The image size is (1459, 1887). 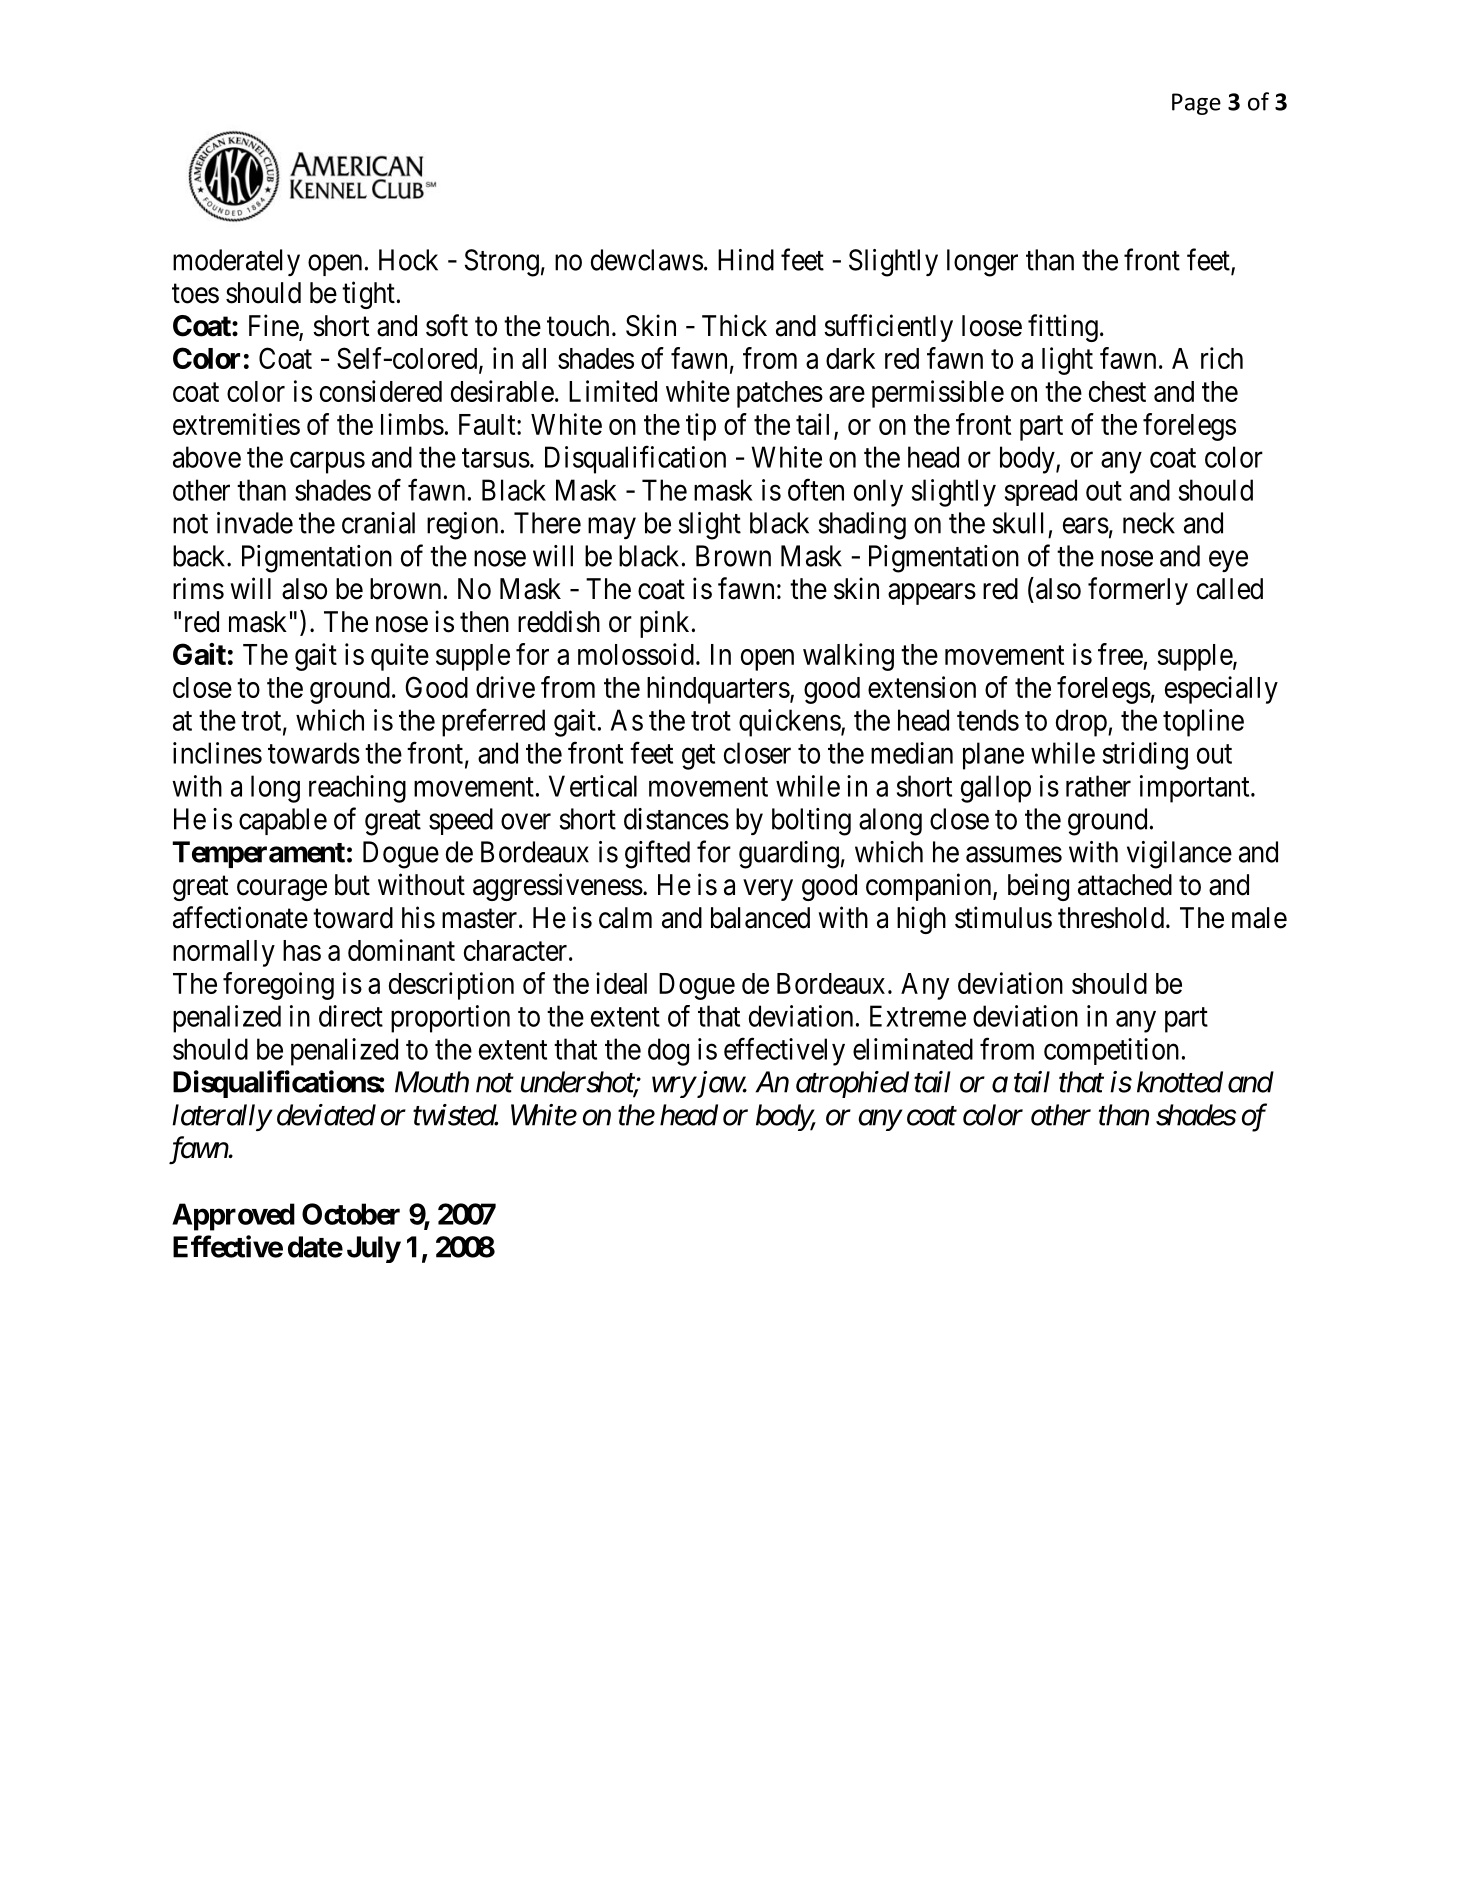 I want to click on quite, so click(x=400, y=657).
